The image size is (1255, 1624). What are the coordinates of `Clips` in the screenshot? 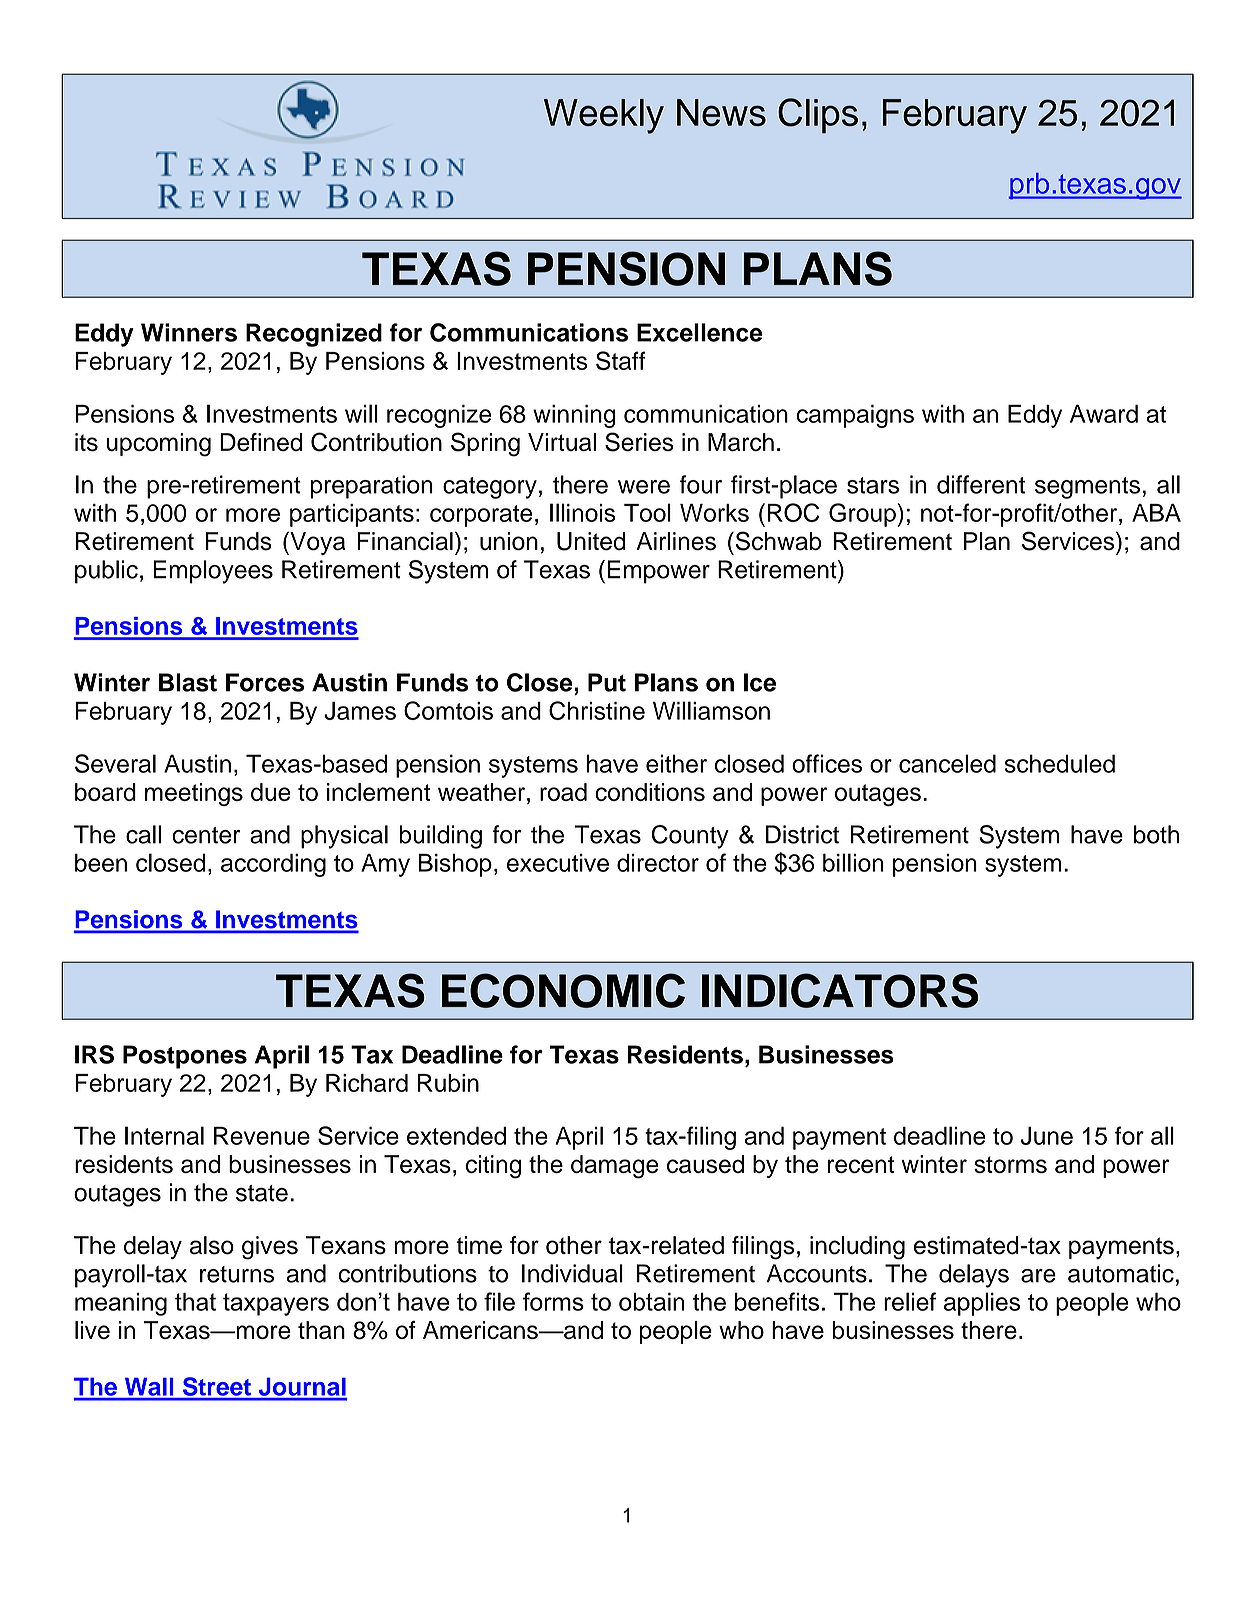 It's located at (818, 116).
